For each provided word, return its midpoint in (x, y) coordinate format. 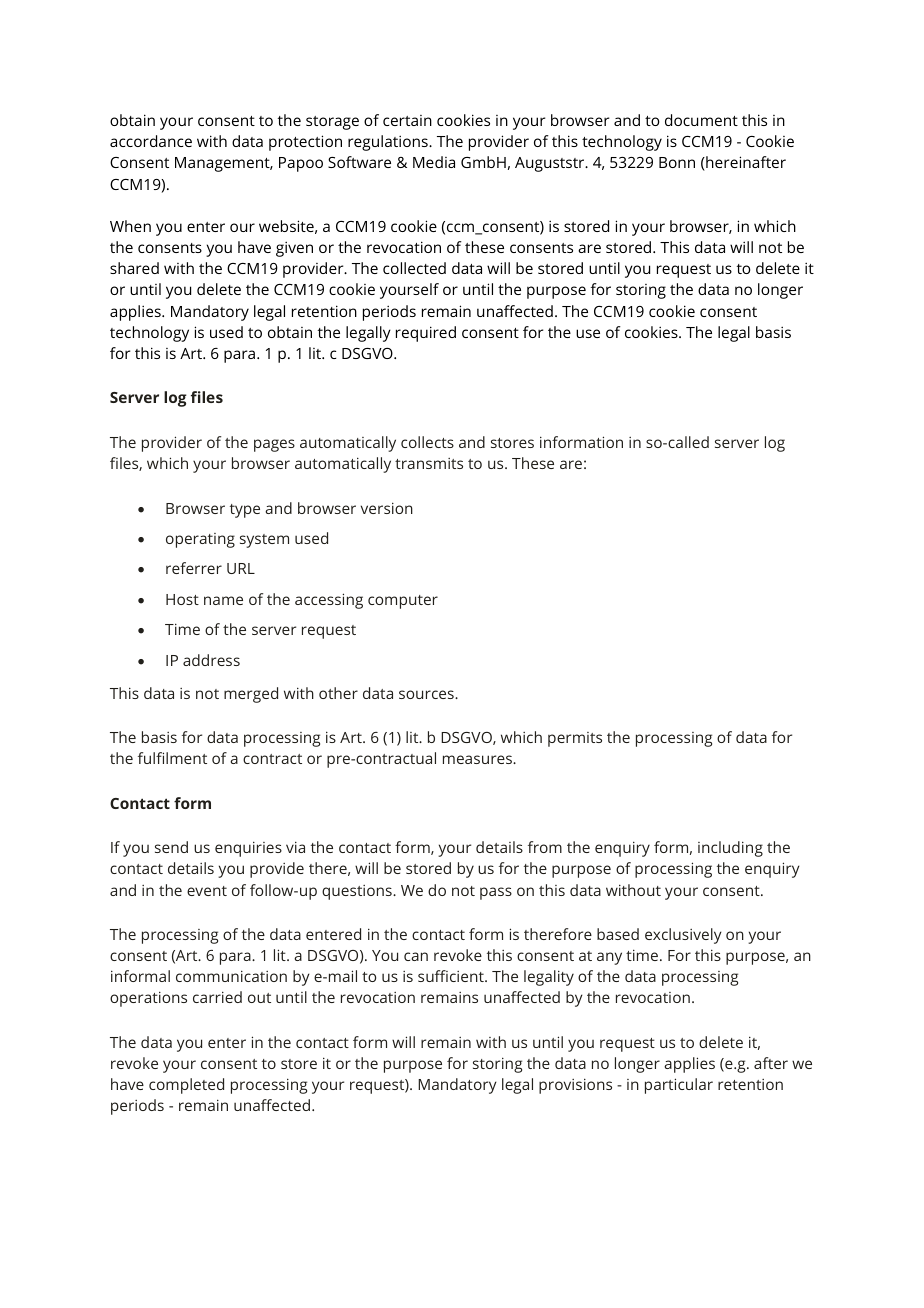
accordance (151, 141)
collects (427, 442)
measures (478, 759)
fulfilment (172, 758)
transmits (429, 463)
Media (434, 162)
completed (186, 1086)
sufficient (452, 976)
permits (575, 739)
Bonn (677, 162)
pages (274, 445)
